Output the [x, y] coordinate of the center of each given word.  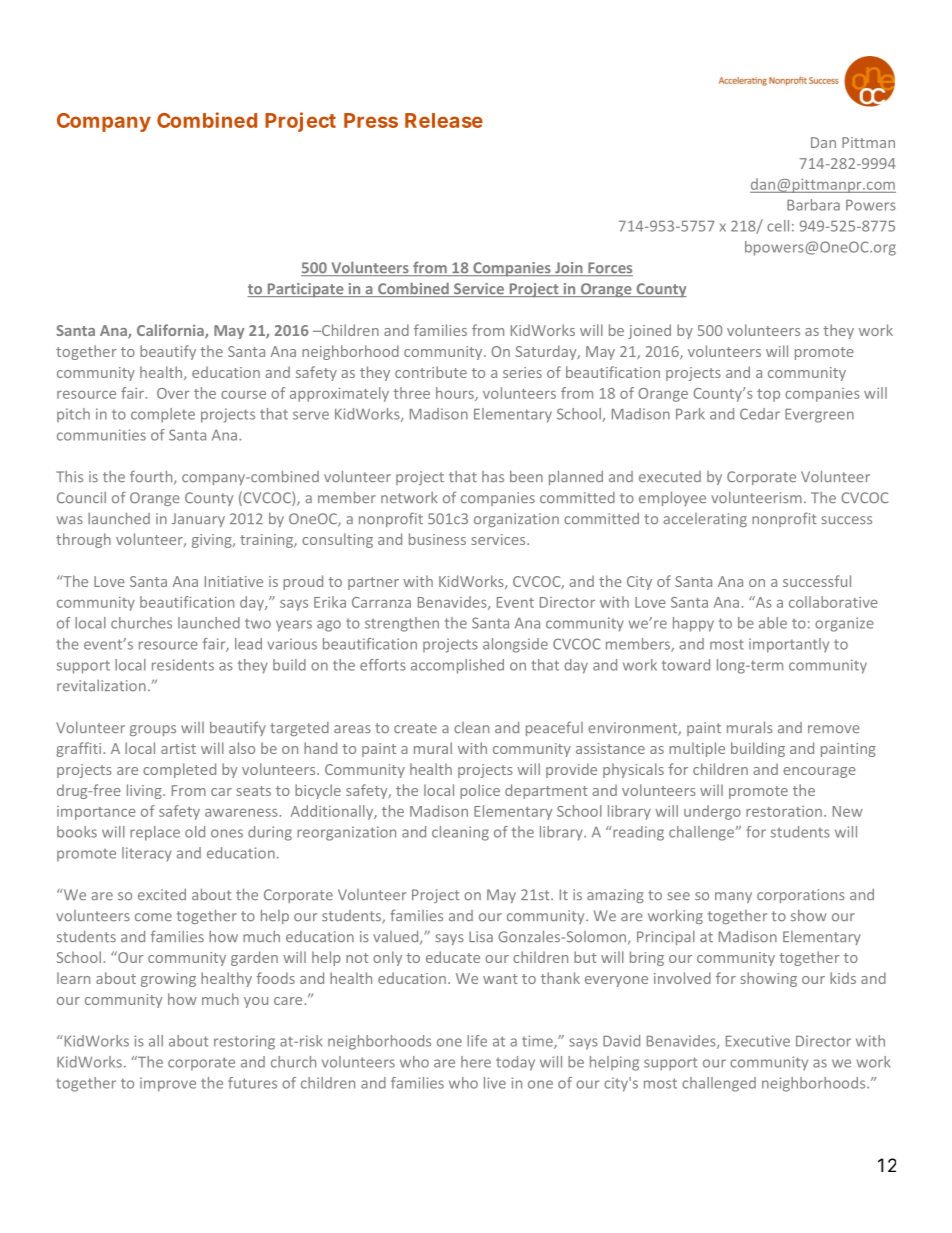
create [415, 728]
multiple [697, 749]
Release [444, 120]
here [476, 1062]
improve [168, 1084]
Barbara [813, 205]
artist [178, 748]
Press [371, 120]
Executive [758, 1041]
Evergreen [819, 416]
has [493, 476]
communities [101, 435]
